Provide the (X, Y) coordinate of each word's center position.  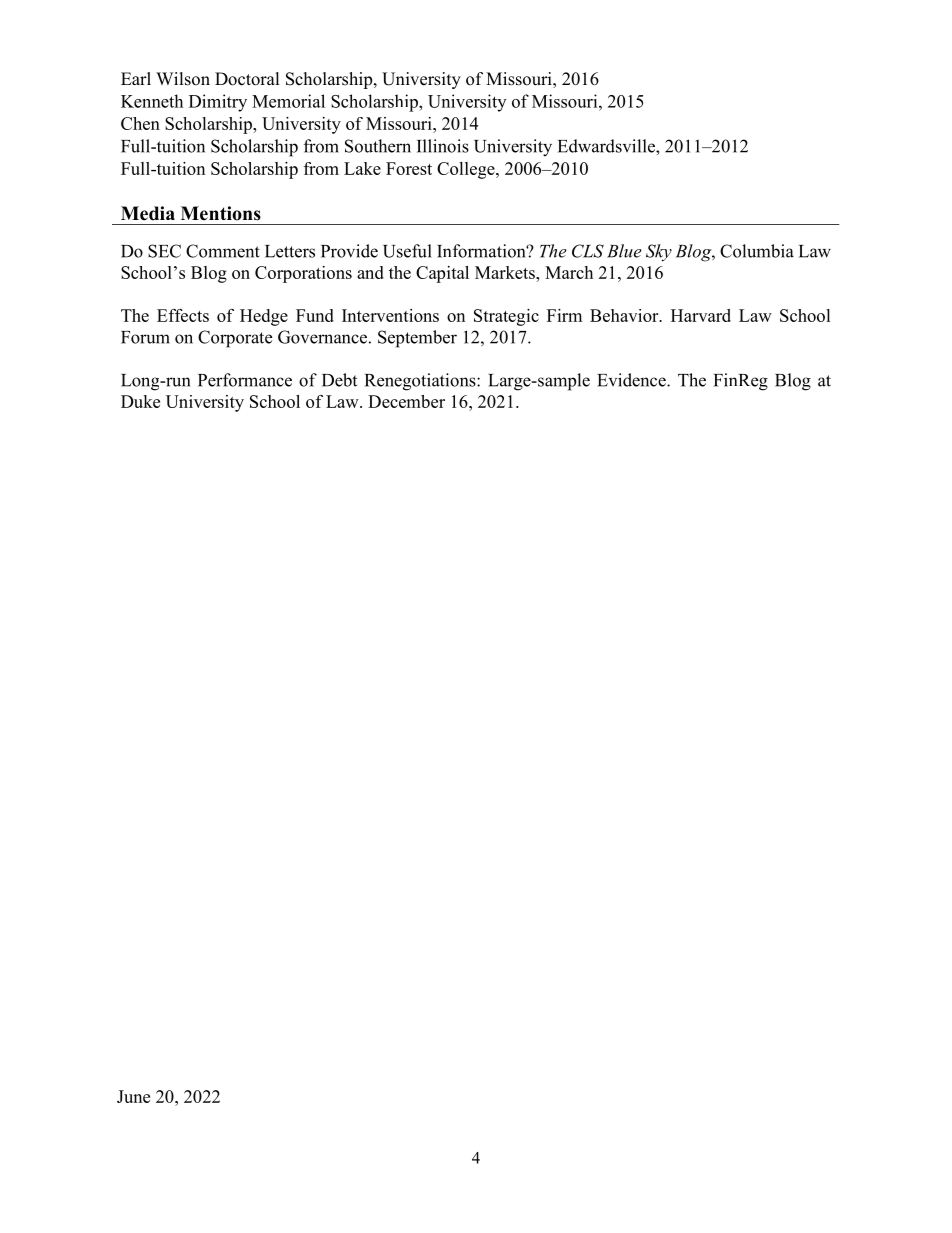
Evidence (632, 380)
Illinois (443, 146)
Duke (140, 401)
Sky (659, 253)
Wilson (183, 79)
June (133, 1096)
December (406, 401)
